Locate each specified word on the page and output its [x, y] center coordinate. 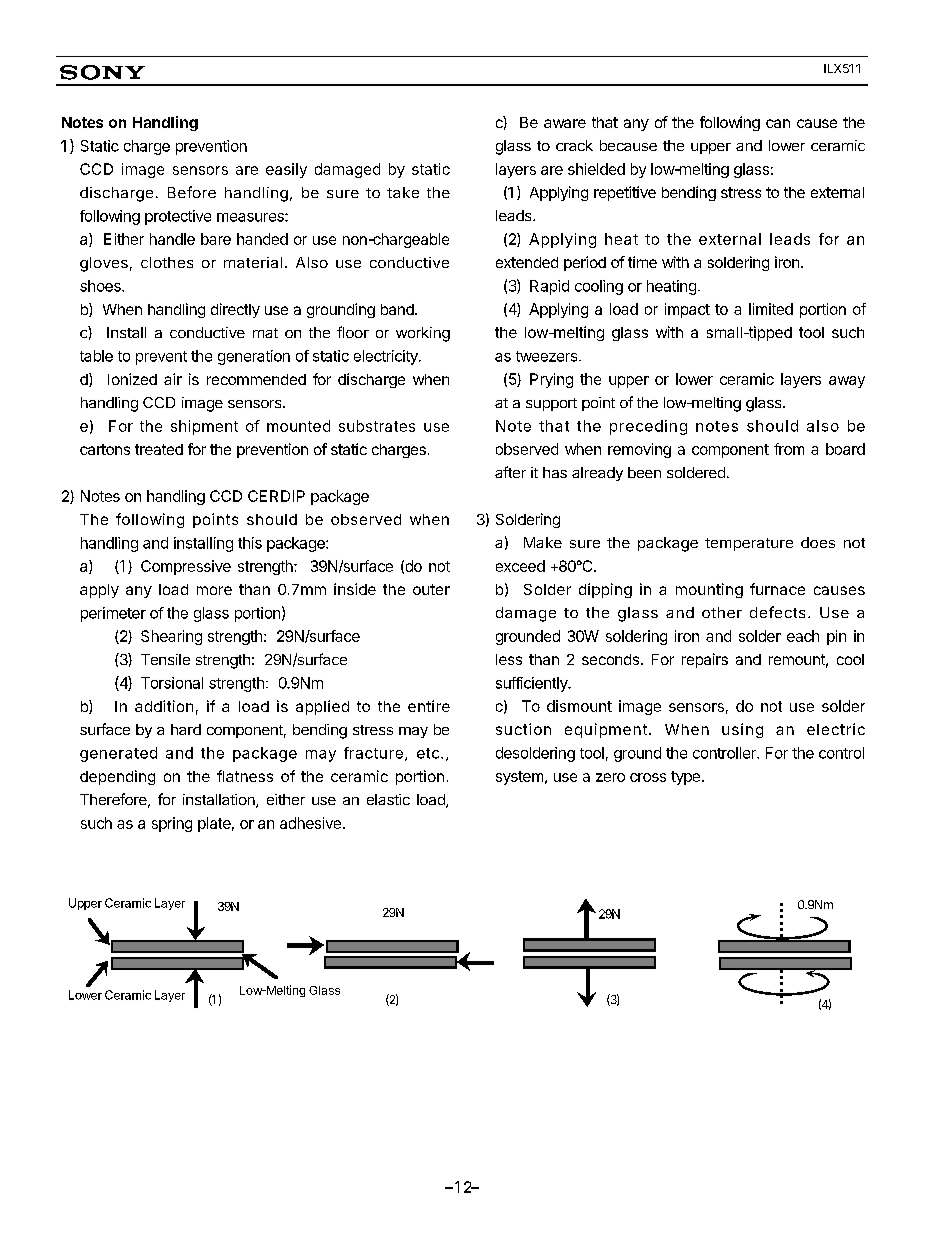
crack [574, 145]
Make [543, 542]
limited [771, 309]
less [509, 659]
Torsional [172, 683]
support [551, 404]
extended [527, 262]
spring [172, 824]
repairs [705, 660]
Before [192, 192]
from [789, 449]
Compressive [186, 567]
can [778, 123]
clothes [167, 262]
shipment [204, 427]
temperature [749, 544]
